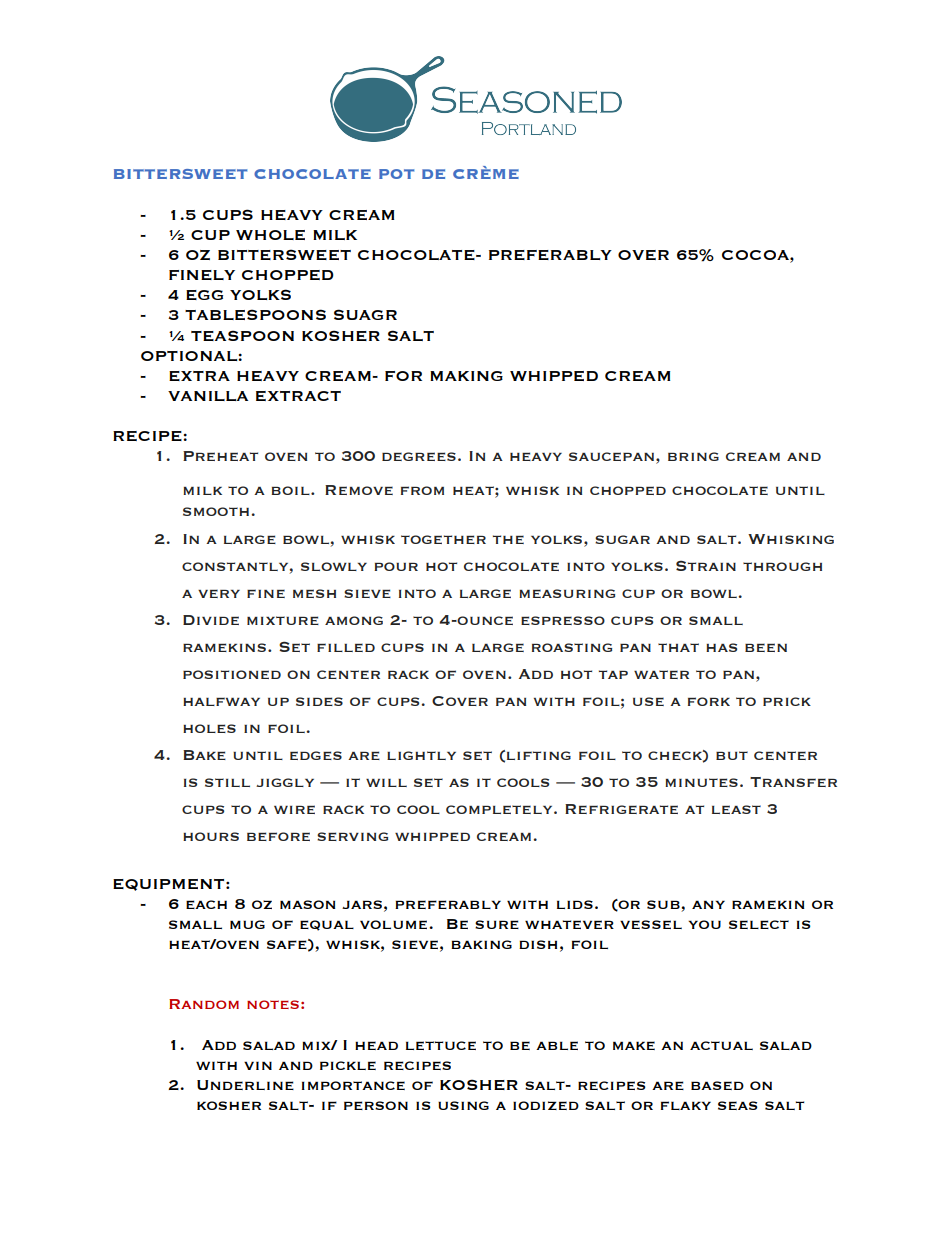 The height and width of the screenshot is (1233, 952). Describe the element at coordinates (706, 566) in the screenshot. I see `Strain` at that location.
